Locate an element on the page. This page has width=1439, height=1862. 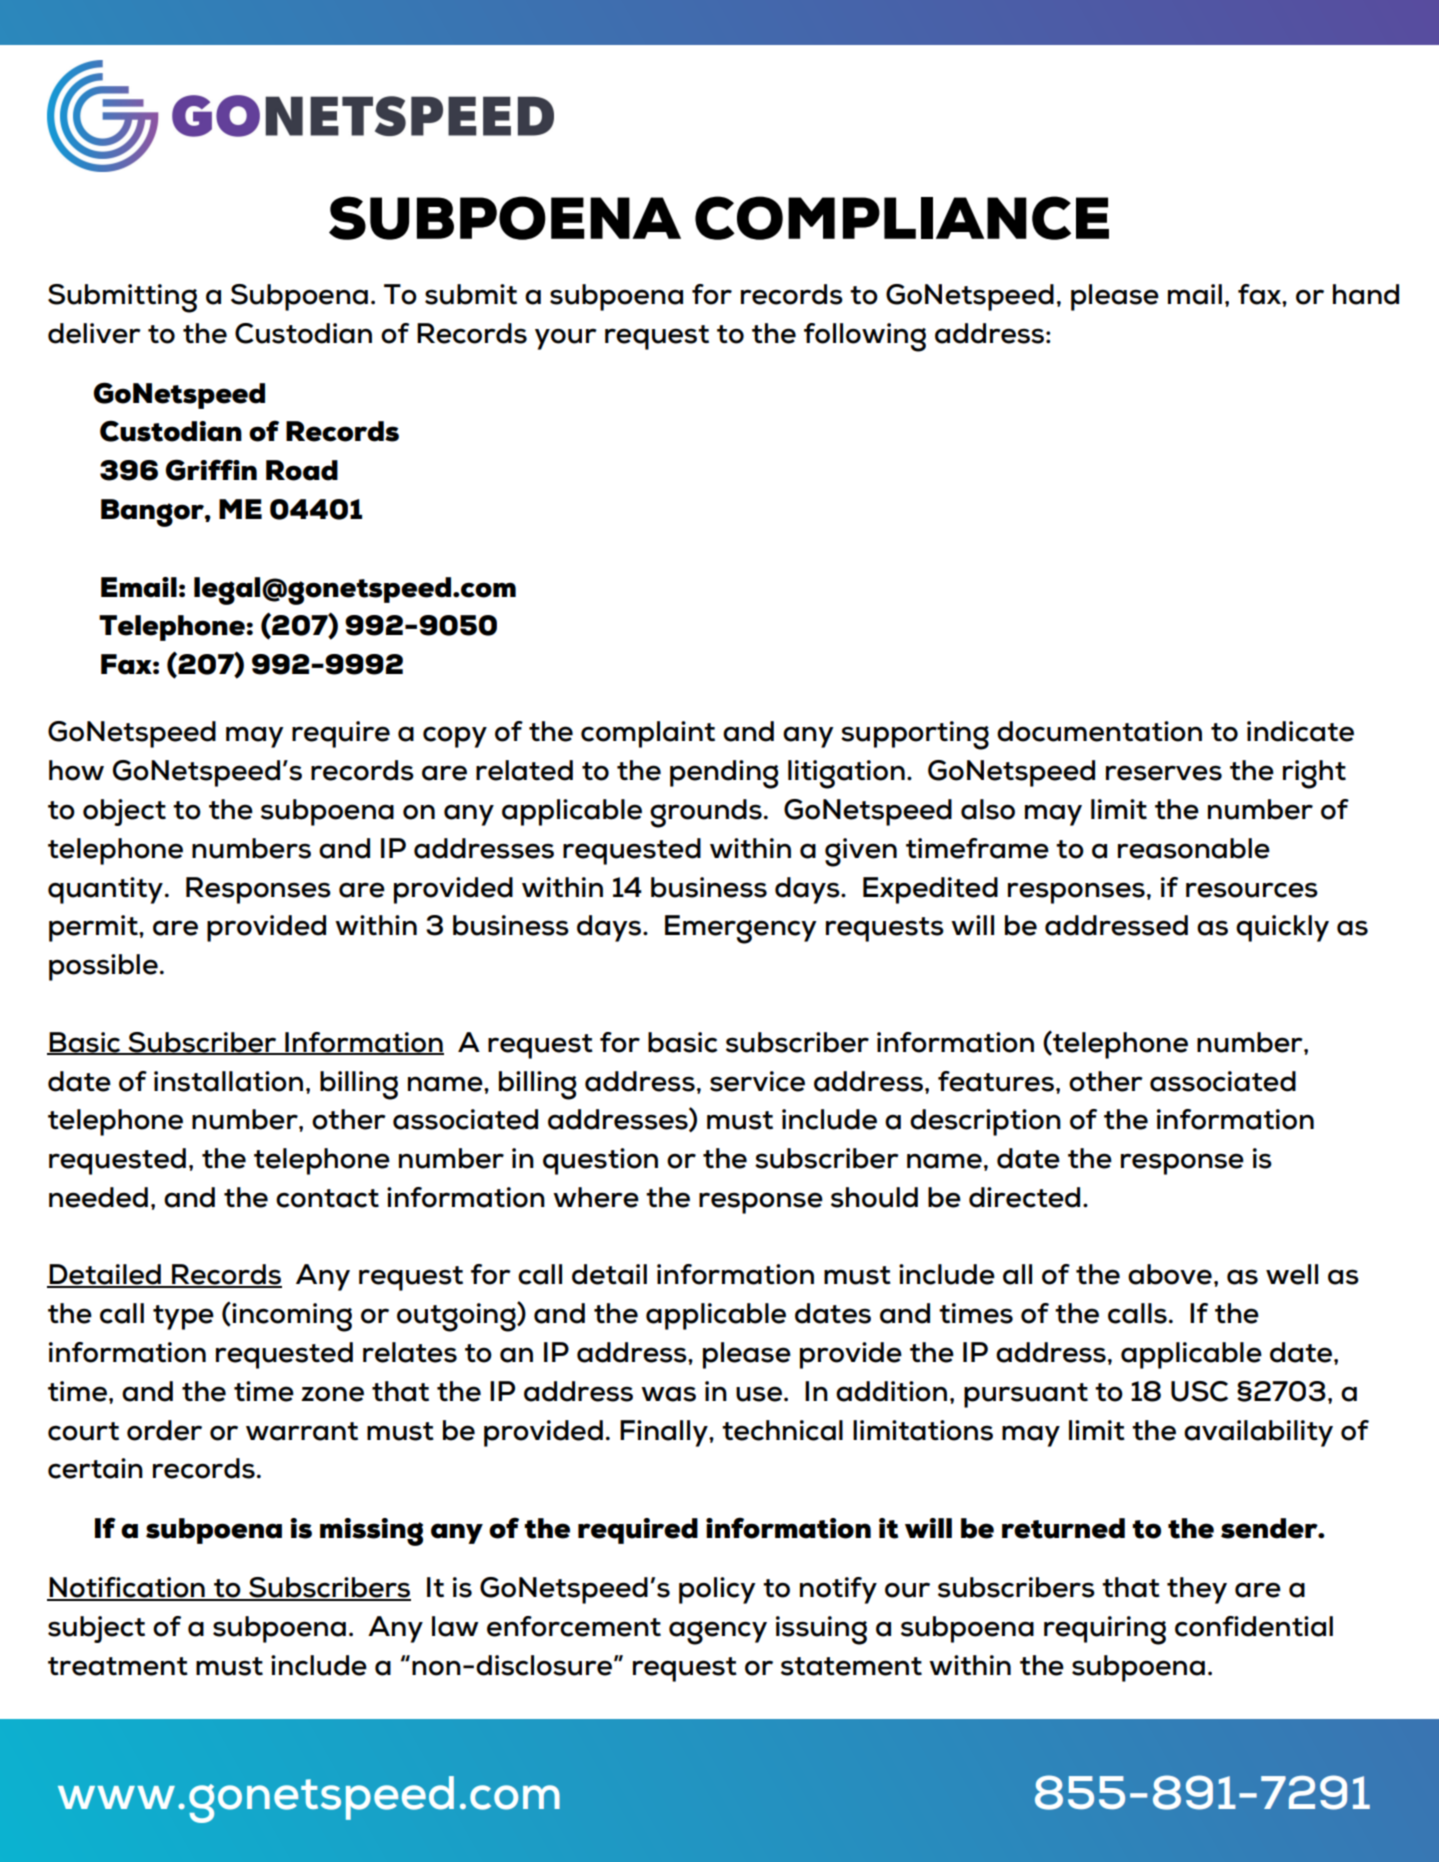
COMPLIANCE is located at coordinates (902, 218).
